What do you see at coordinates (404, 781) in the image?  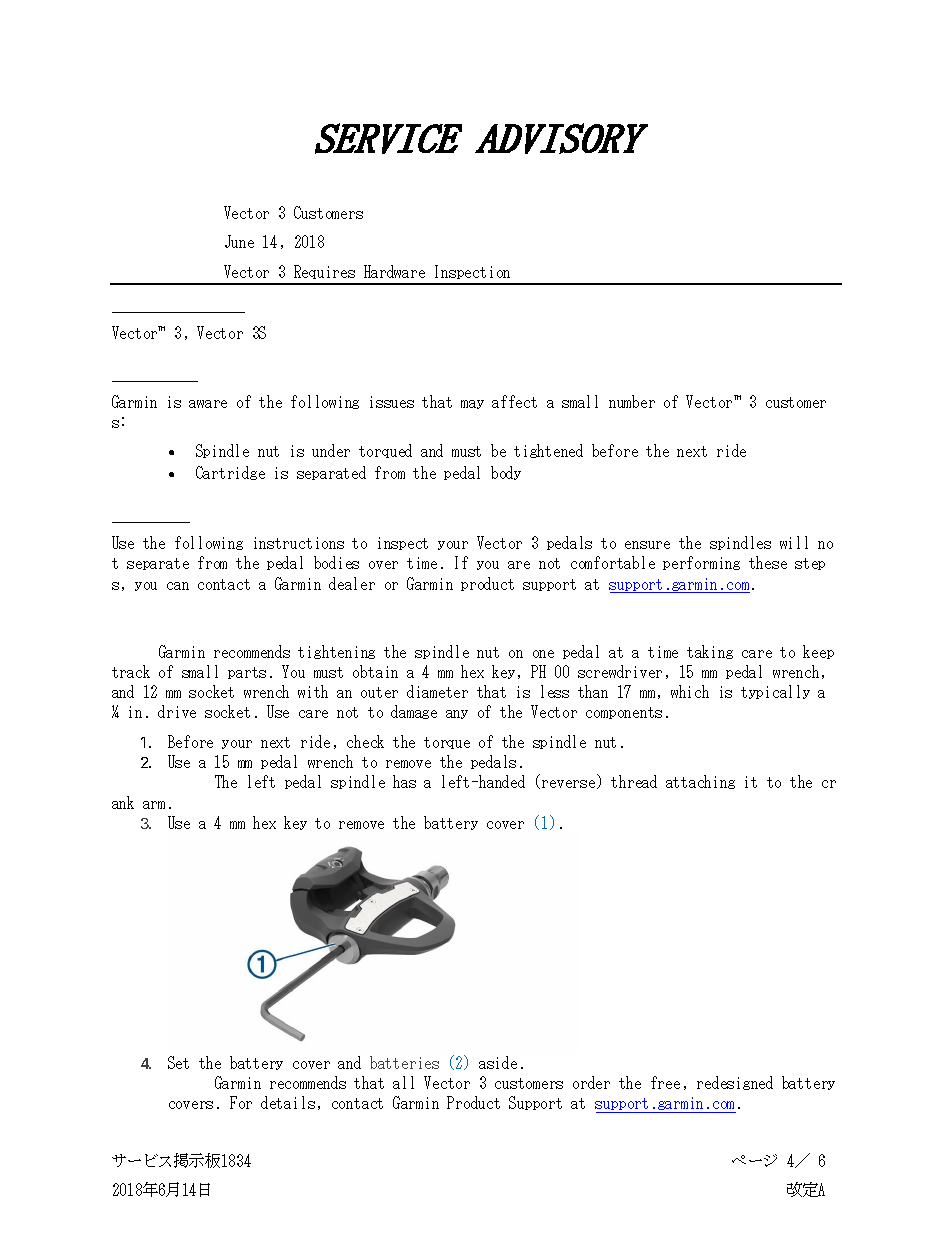 I see `has` at bounding box center [404, 781].
